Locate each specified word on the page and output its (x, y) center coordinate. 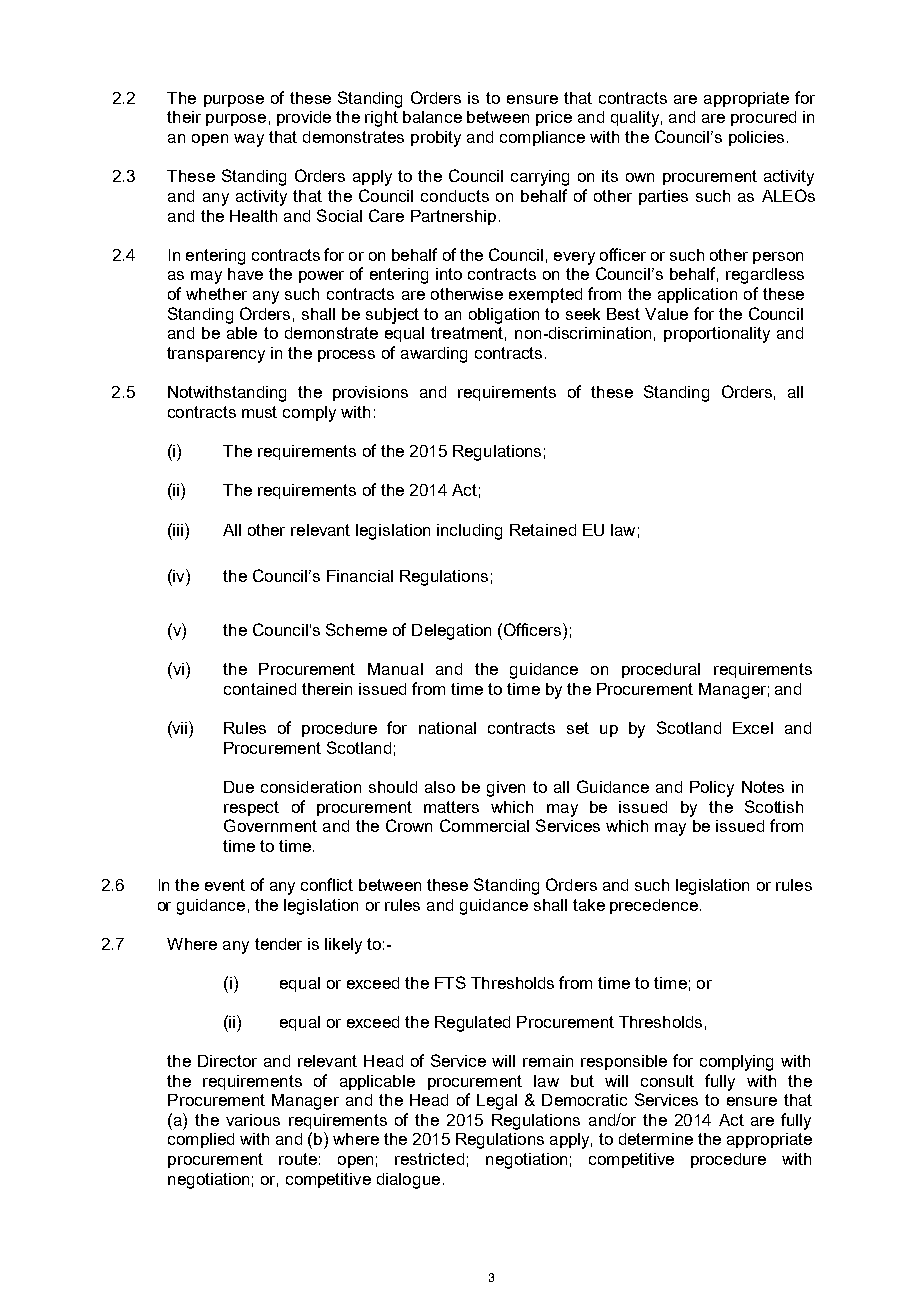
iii (178, 530)
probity (436, 139)
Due (239, 787)
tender (278, 944)
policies (756, 138)
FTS (450, 982)
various (253, 1120)
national (447, 728)
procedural (661, 670)
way (249, 140)
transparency (216, 355)
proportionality (717, 335)
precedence (654, 906)
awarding (434, 355)
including (469, 532)
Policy (712, 789)
